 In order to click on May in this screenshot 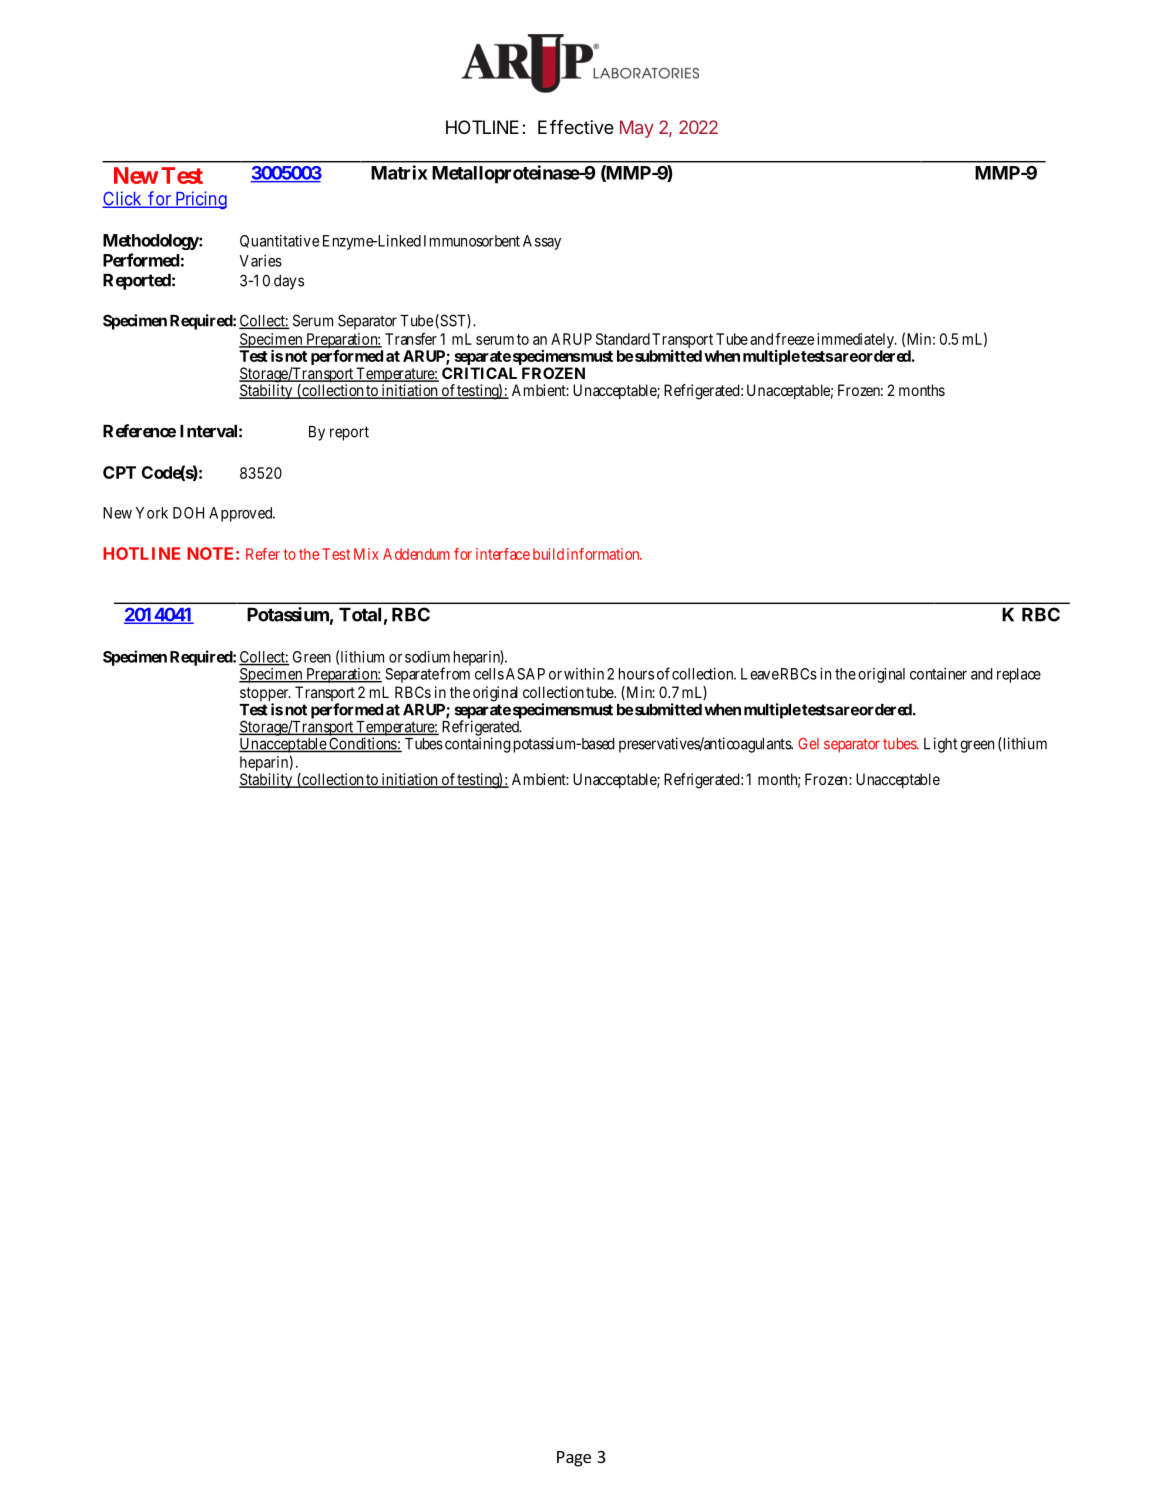, I will do `click(637, 129)`.
